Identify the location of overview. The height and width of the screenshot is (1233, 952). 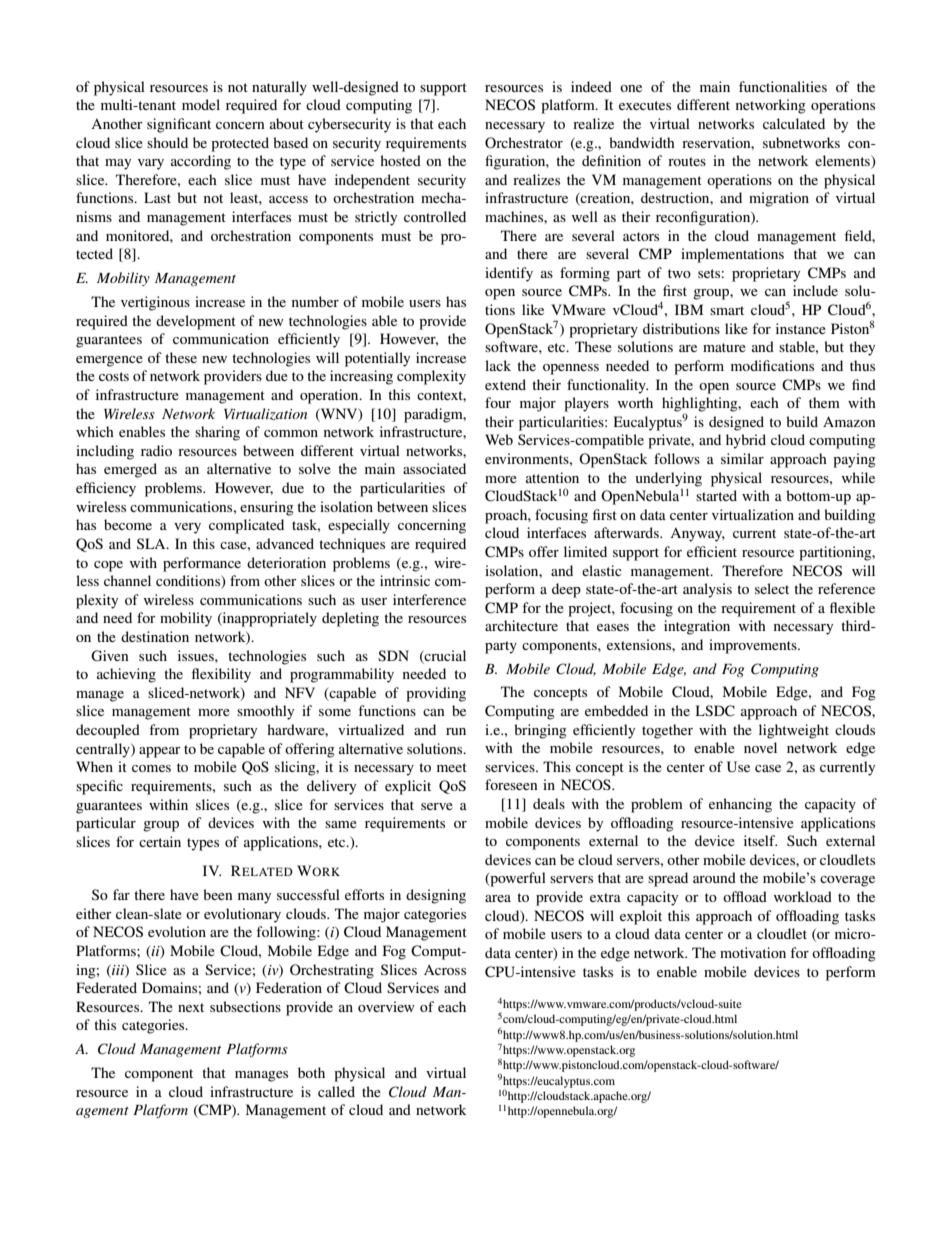
(386, 1006).
